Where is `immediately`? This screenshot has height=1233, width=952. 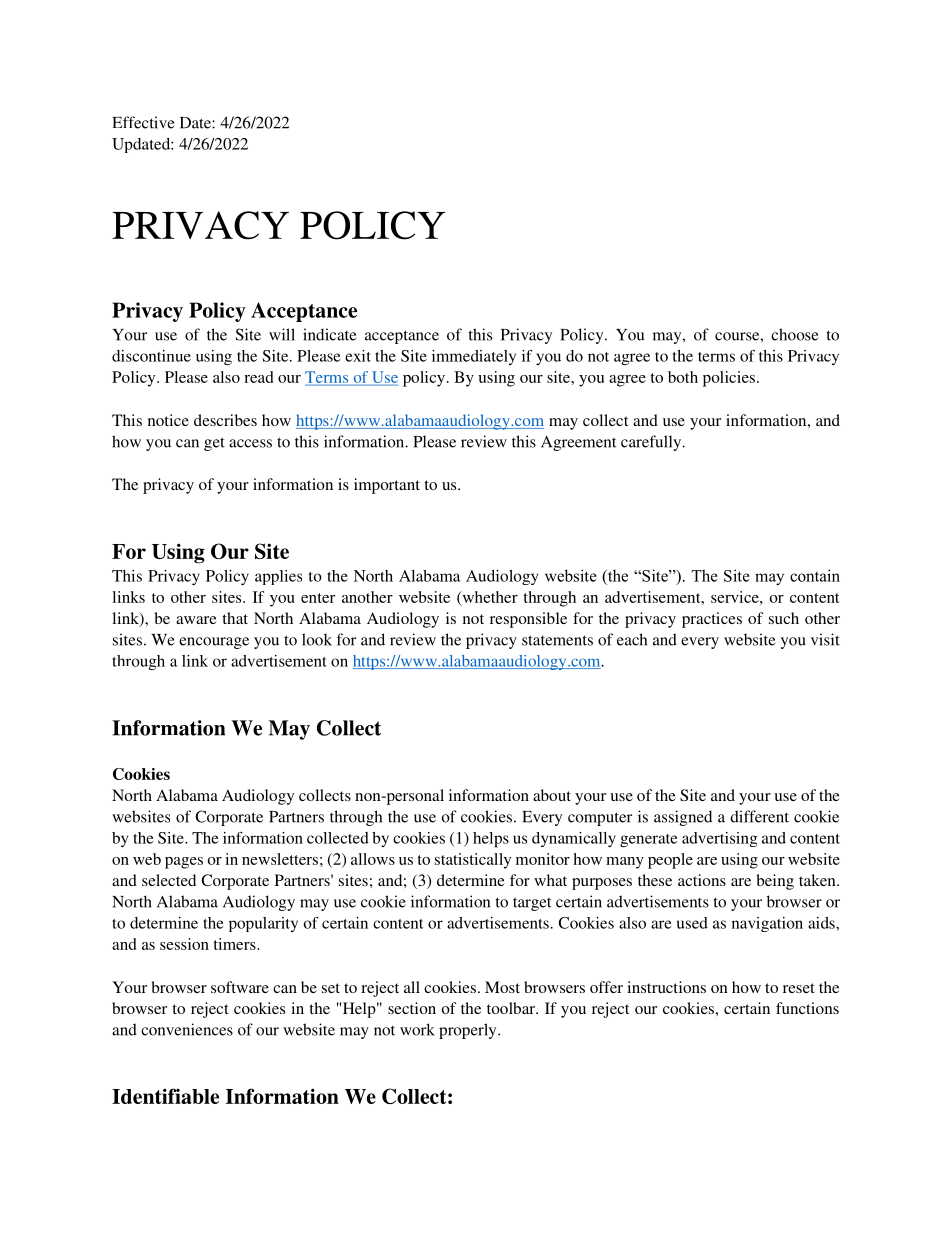 immediately is located at coordinates (474, 357).
